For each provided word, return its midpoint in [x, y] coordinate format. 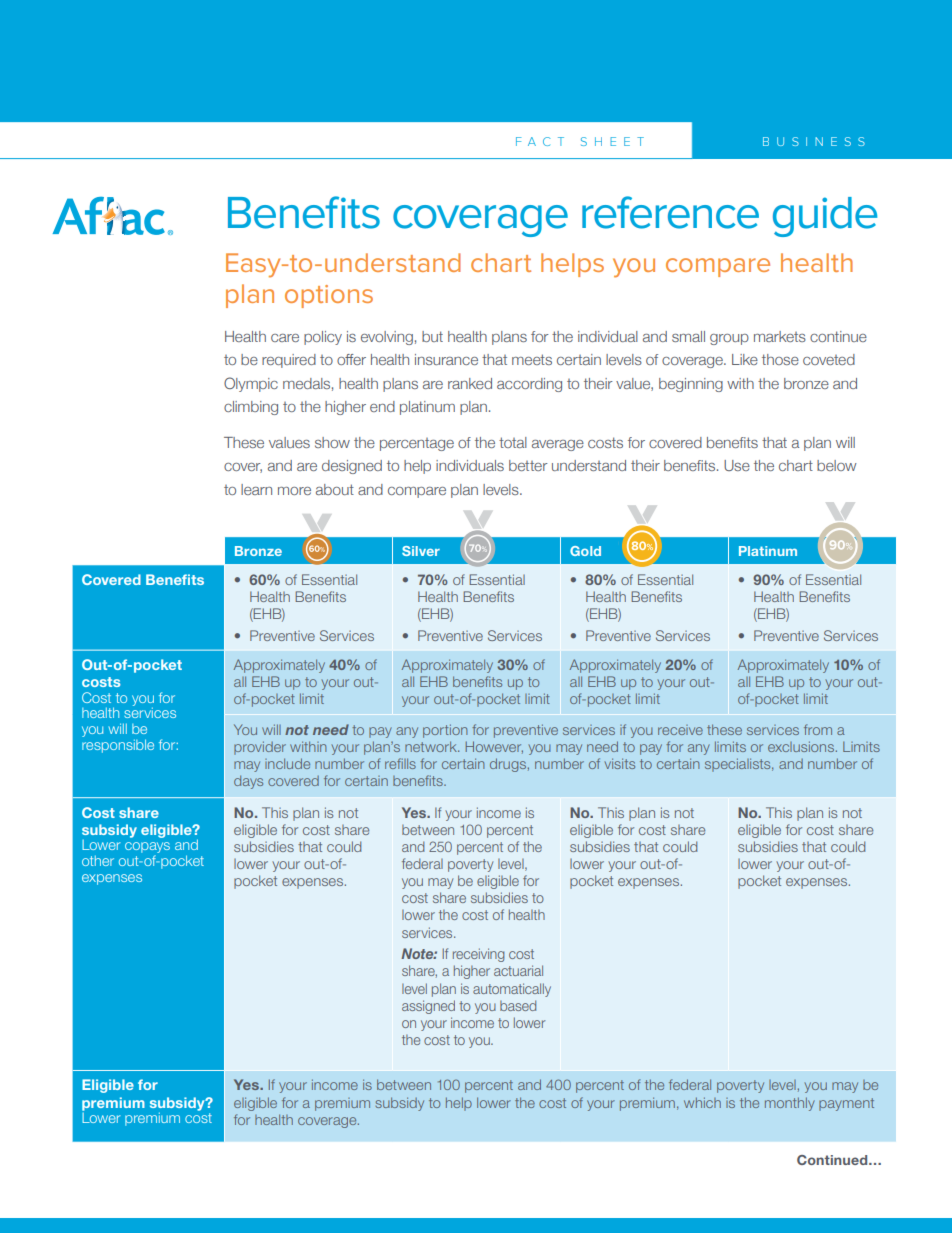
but [432, 336]
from [818, 729]
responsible [118, 744]
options [329, 296]
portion [445, 731]
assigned [428, 1007]
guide [825, 217]
